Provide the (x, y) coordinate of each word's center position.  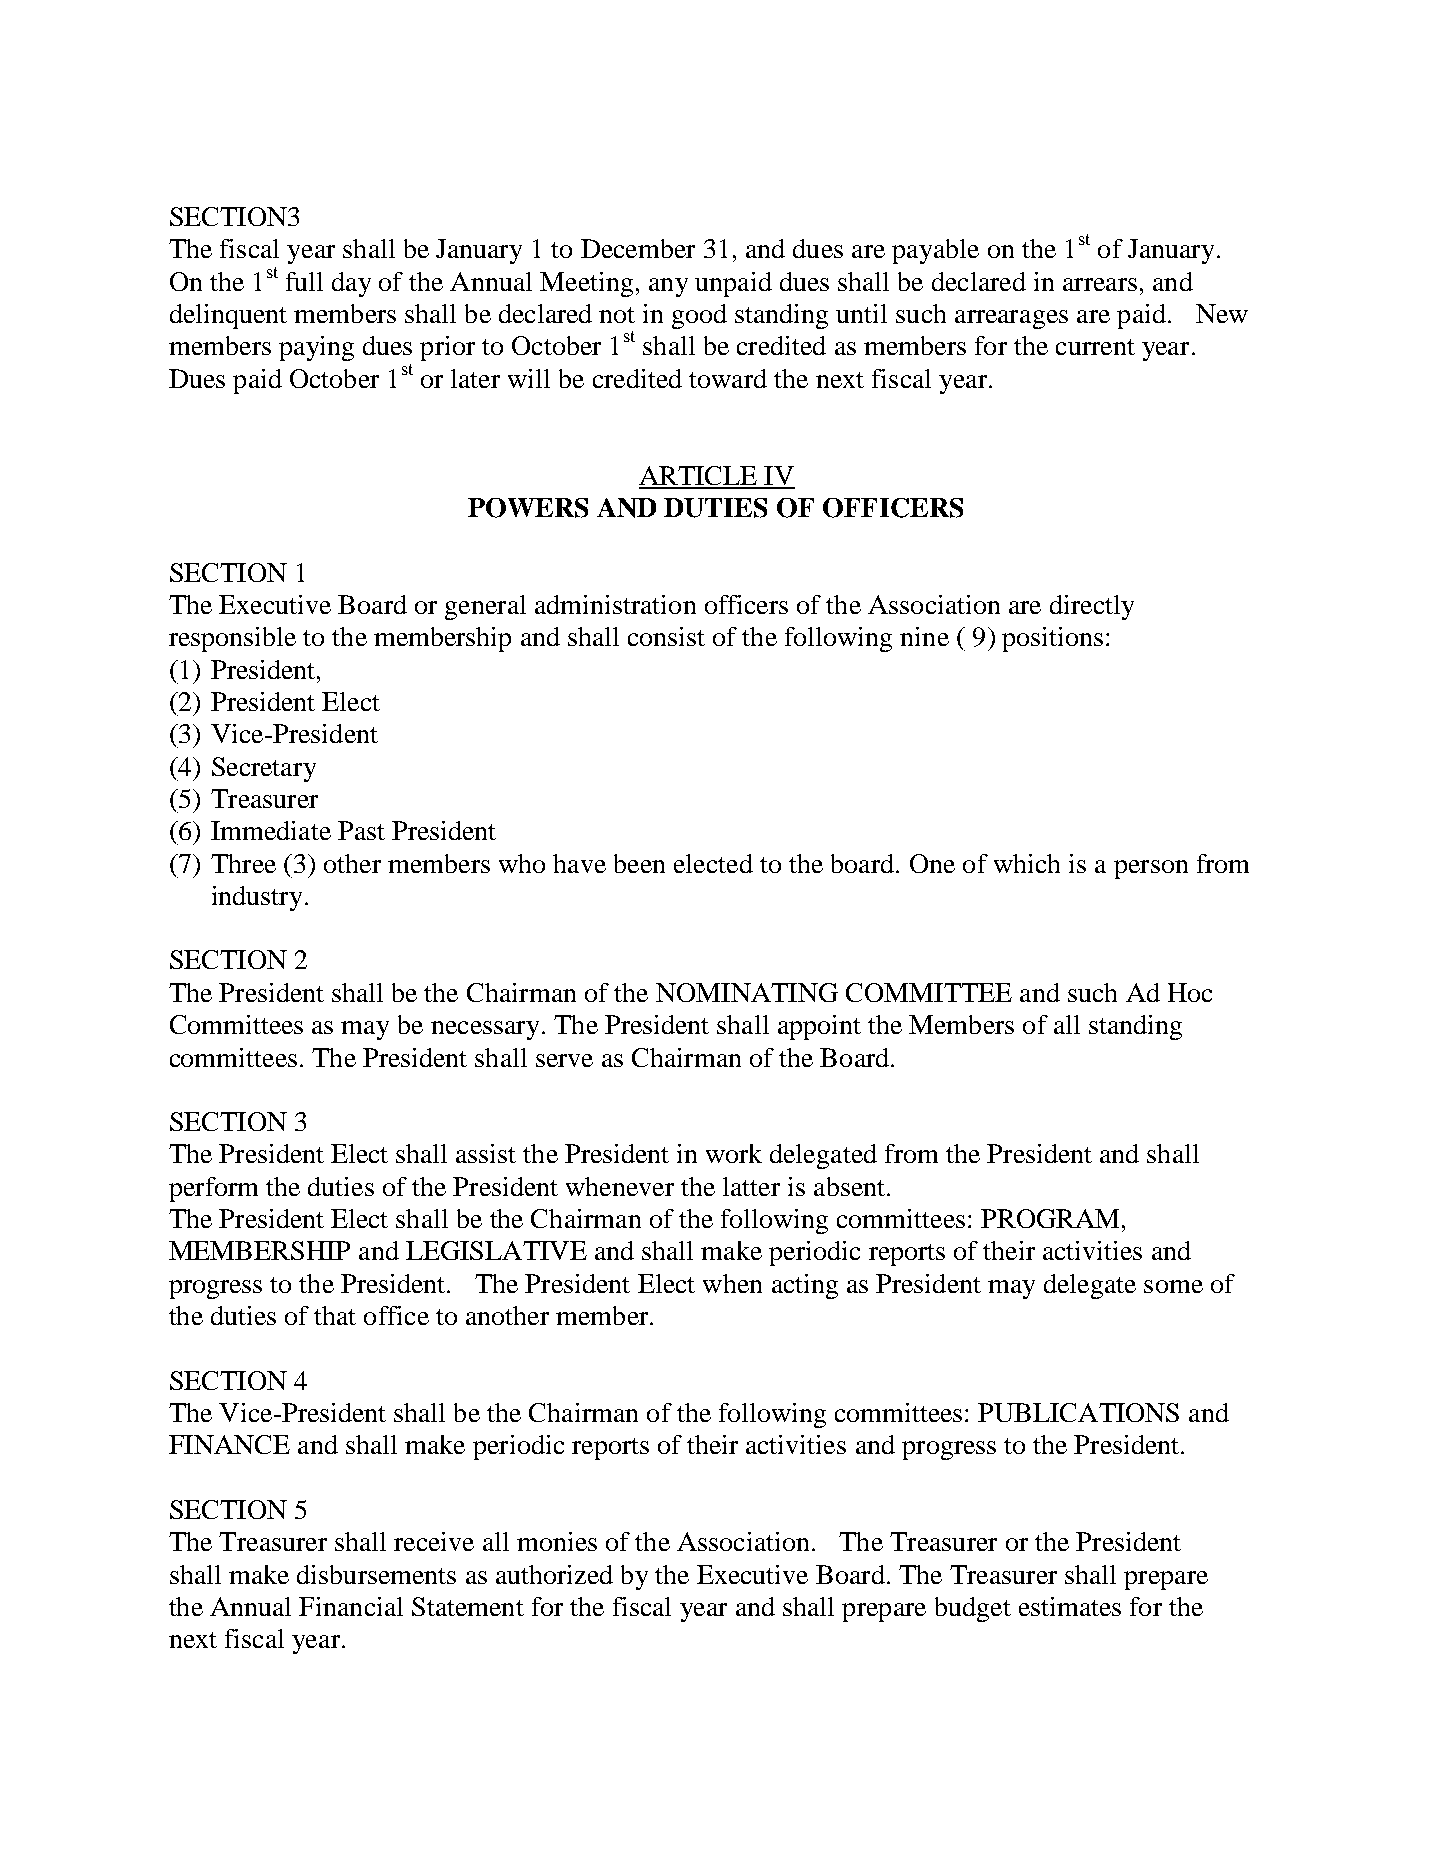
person (1151, 869)
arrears (1100, 284)
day (351, 284)
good (699, 316)
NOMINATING (747, 992)
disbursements (376, 1574)
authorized (554, 1574)
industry (257, 898)
